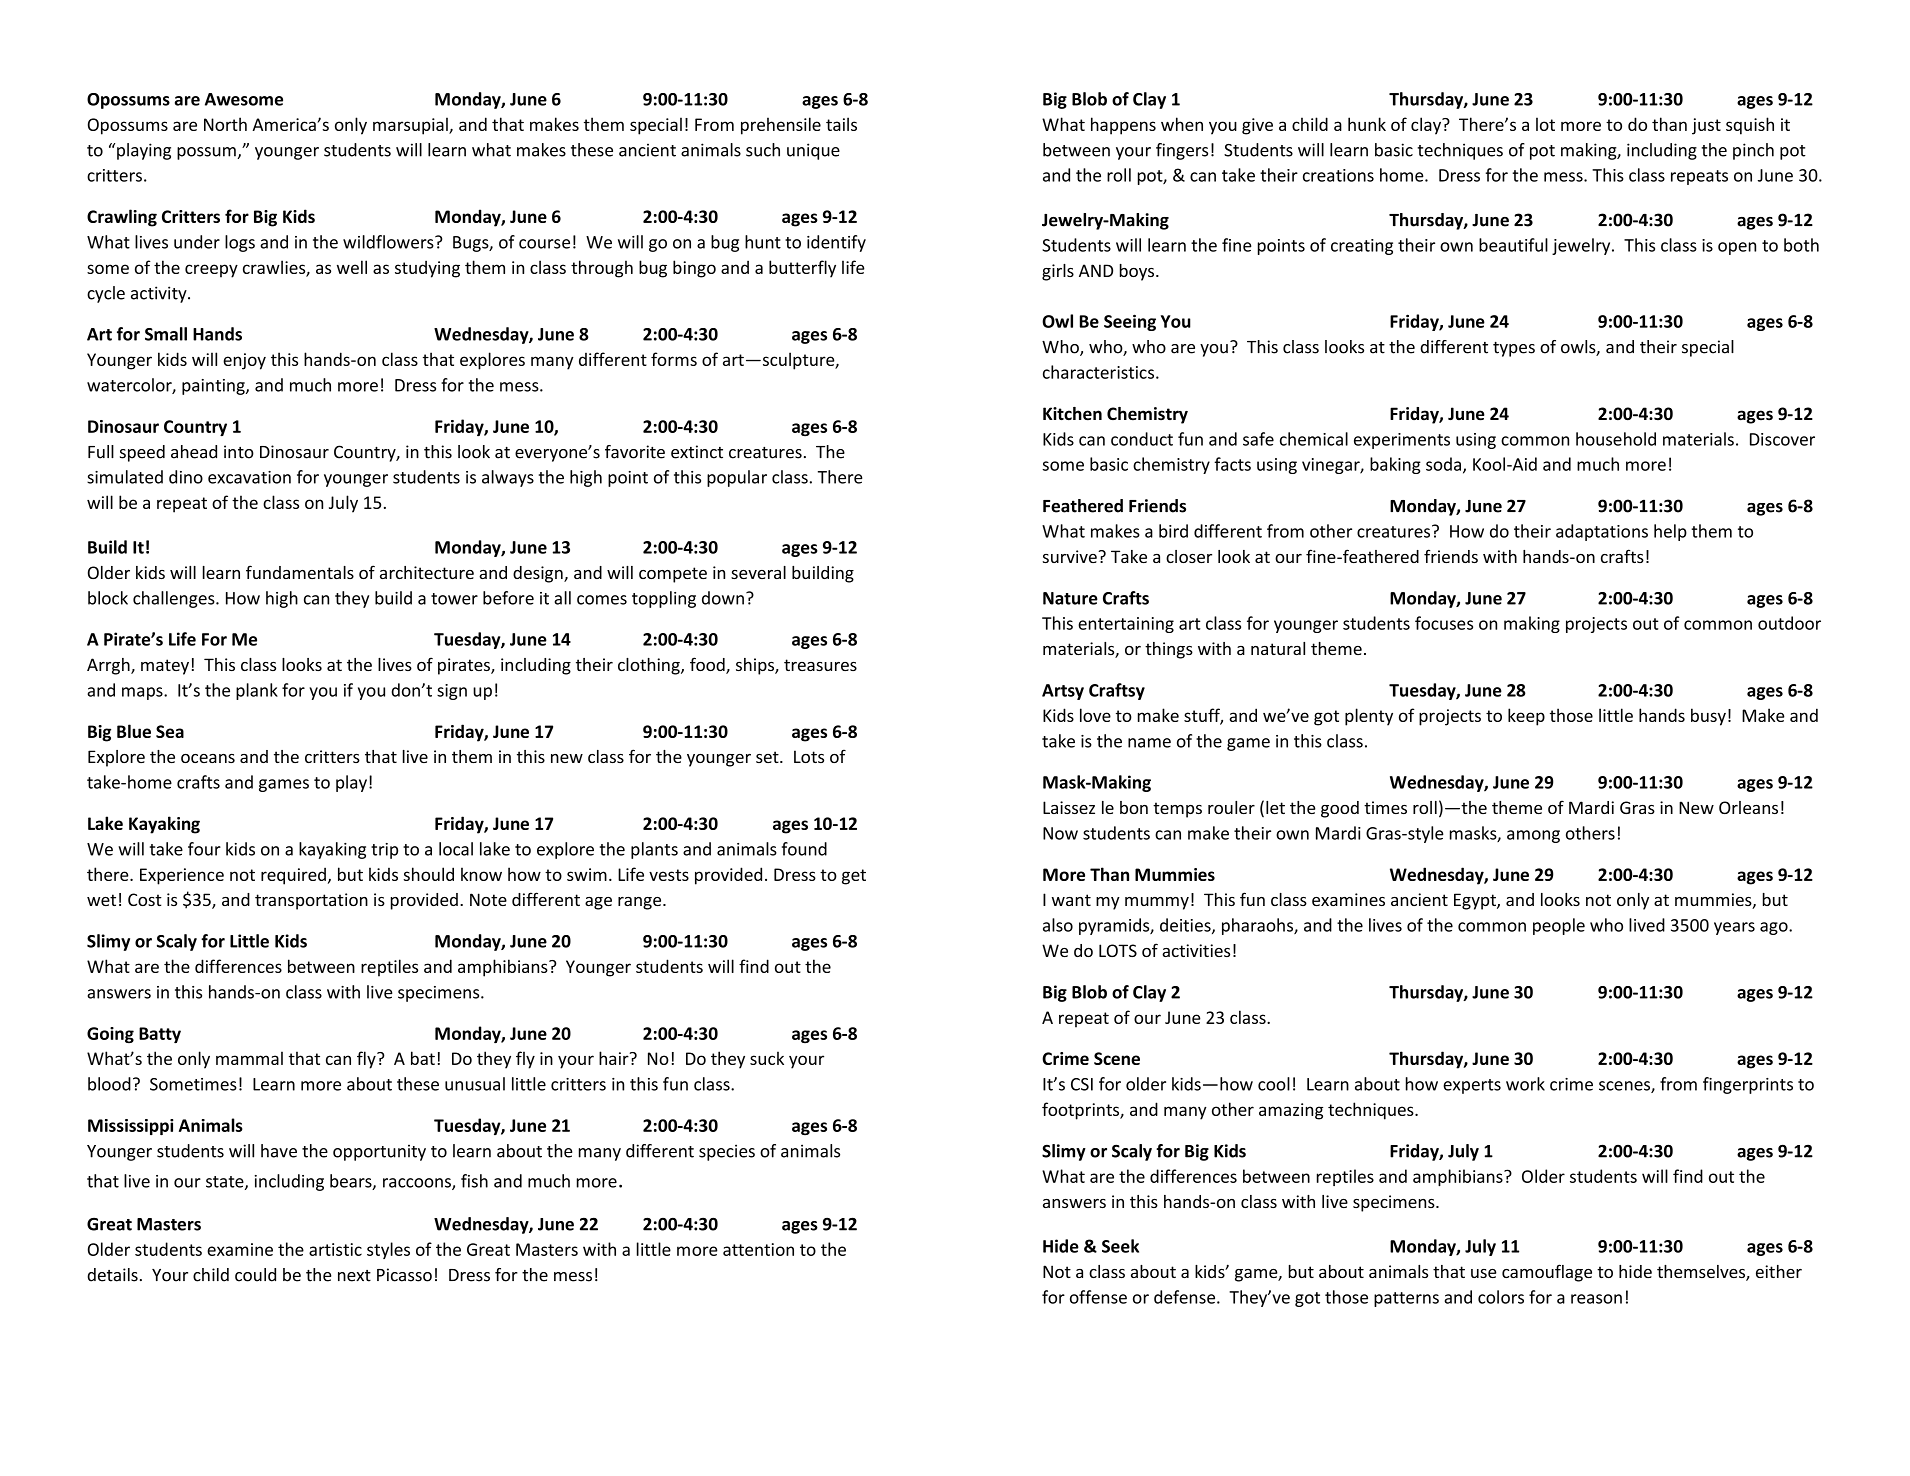 The image size is (1910, 1476). What do you see at coordinates (1063, 692) in the screenshot?
I see `Artsy` at bounding box center [1063, 692].
